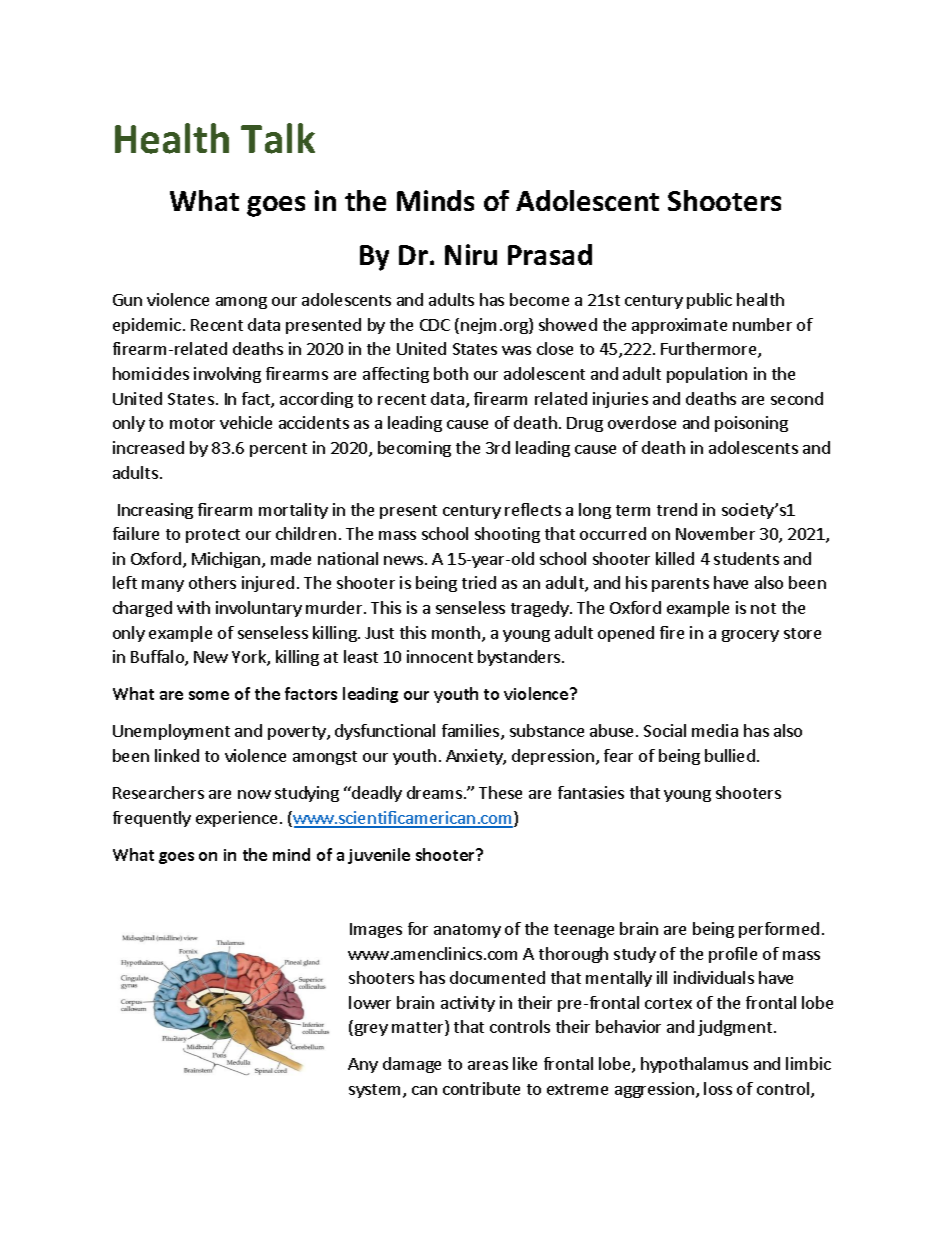  I want to click on experience, so click(236, 819).
